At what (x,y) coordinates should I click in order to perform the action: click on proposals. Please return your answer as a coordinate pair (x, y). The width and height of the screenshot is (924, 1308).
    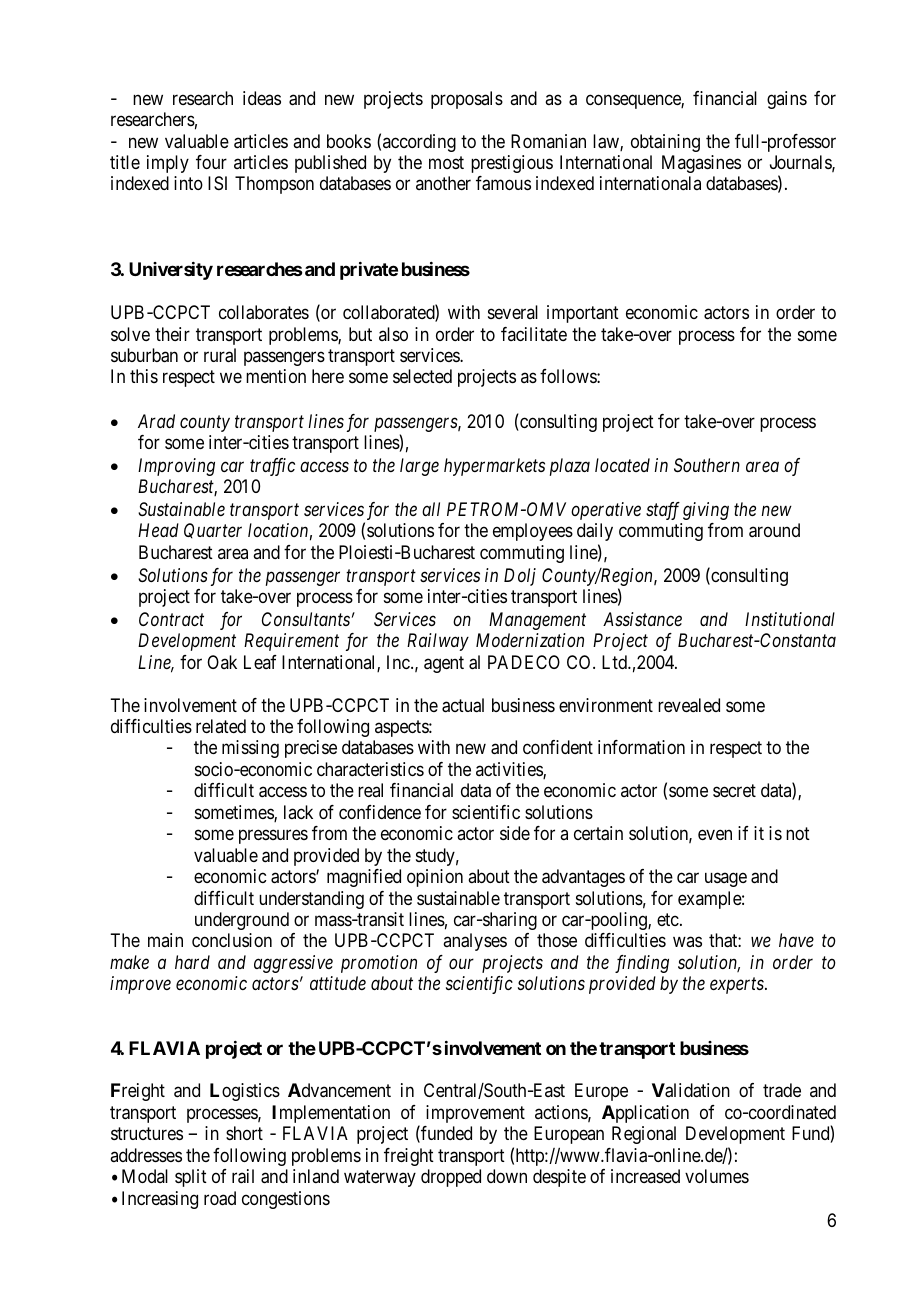
    Looking at the image, I should click on (467, 100).
